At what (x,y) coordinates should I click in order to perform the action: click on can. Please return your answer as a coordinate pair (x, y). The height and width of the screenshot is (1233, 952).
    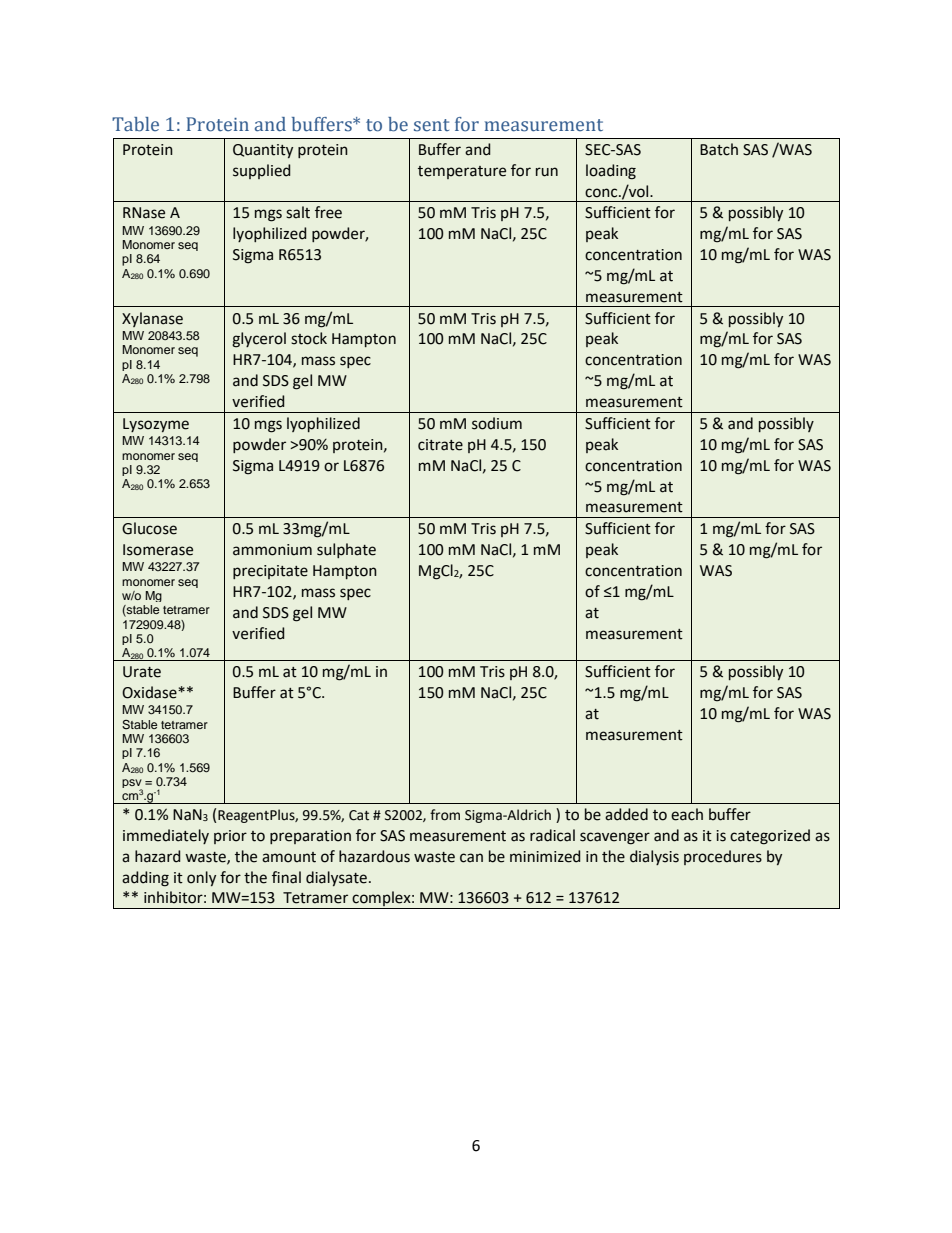
    Looking at the image, I should click on (471, 858).
